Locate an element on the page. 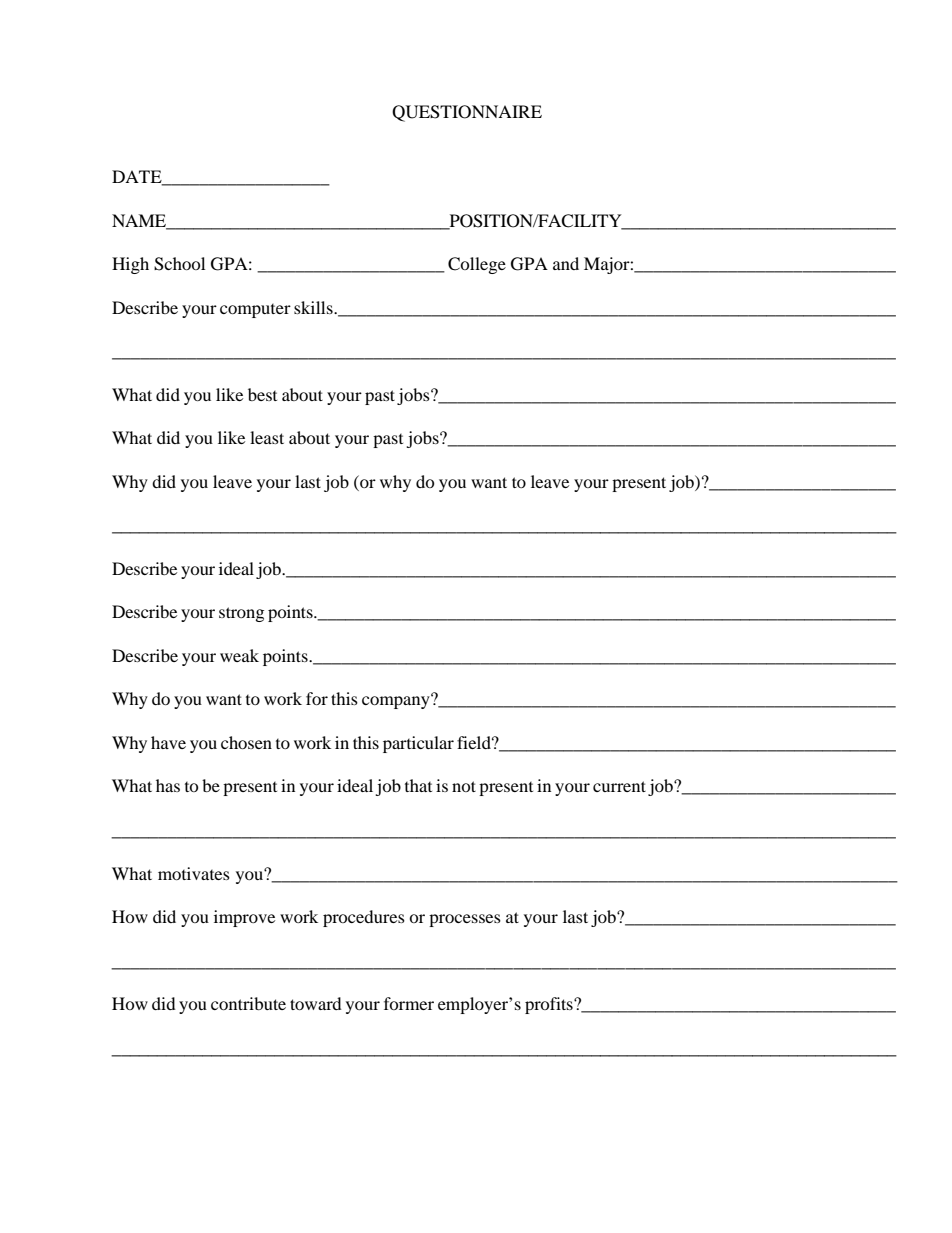 This page has width=952, height=1233. QUESTIONNAIRE is located at coordinates (467, 113).
